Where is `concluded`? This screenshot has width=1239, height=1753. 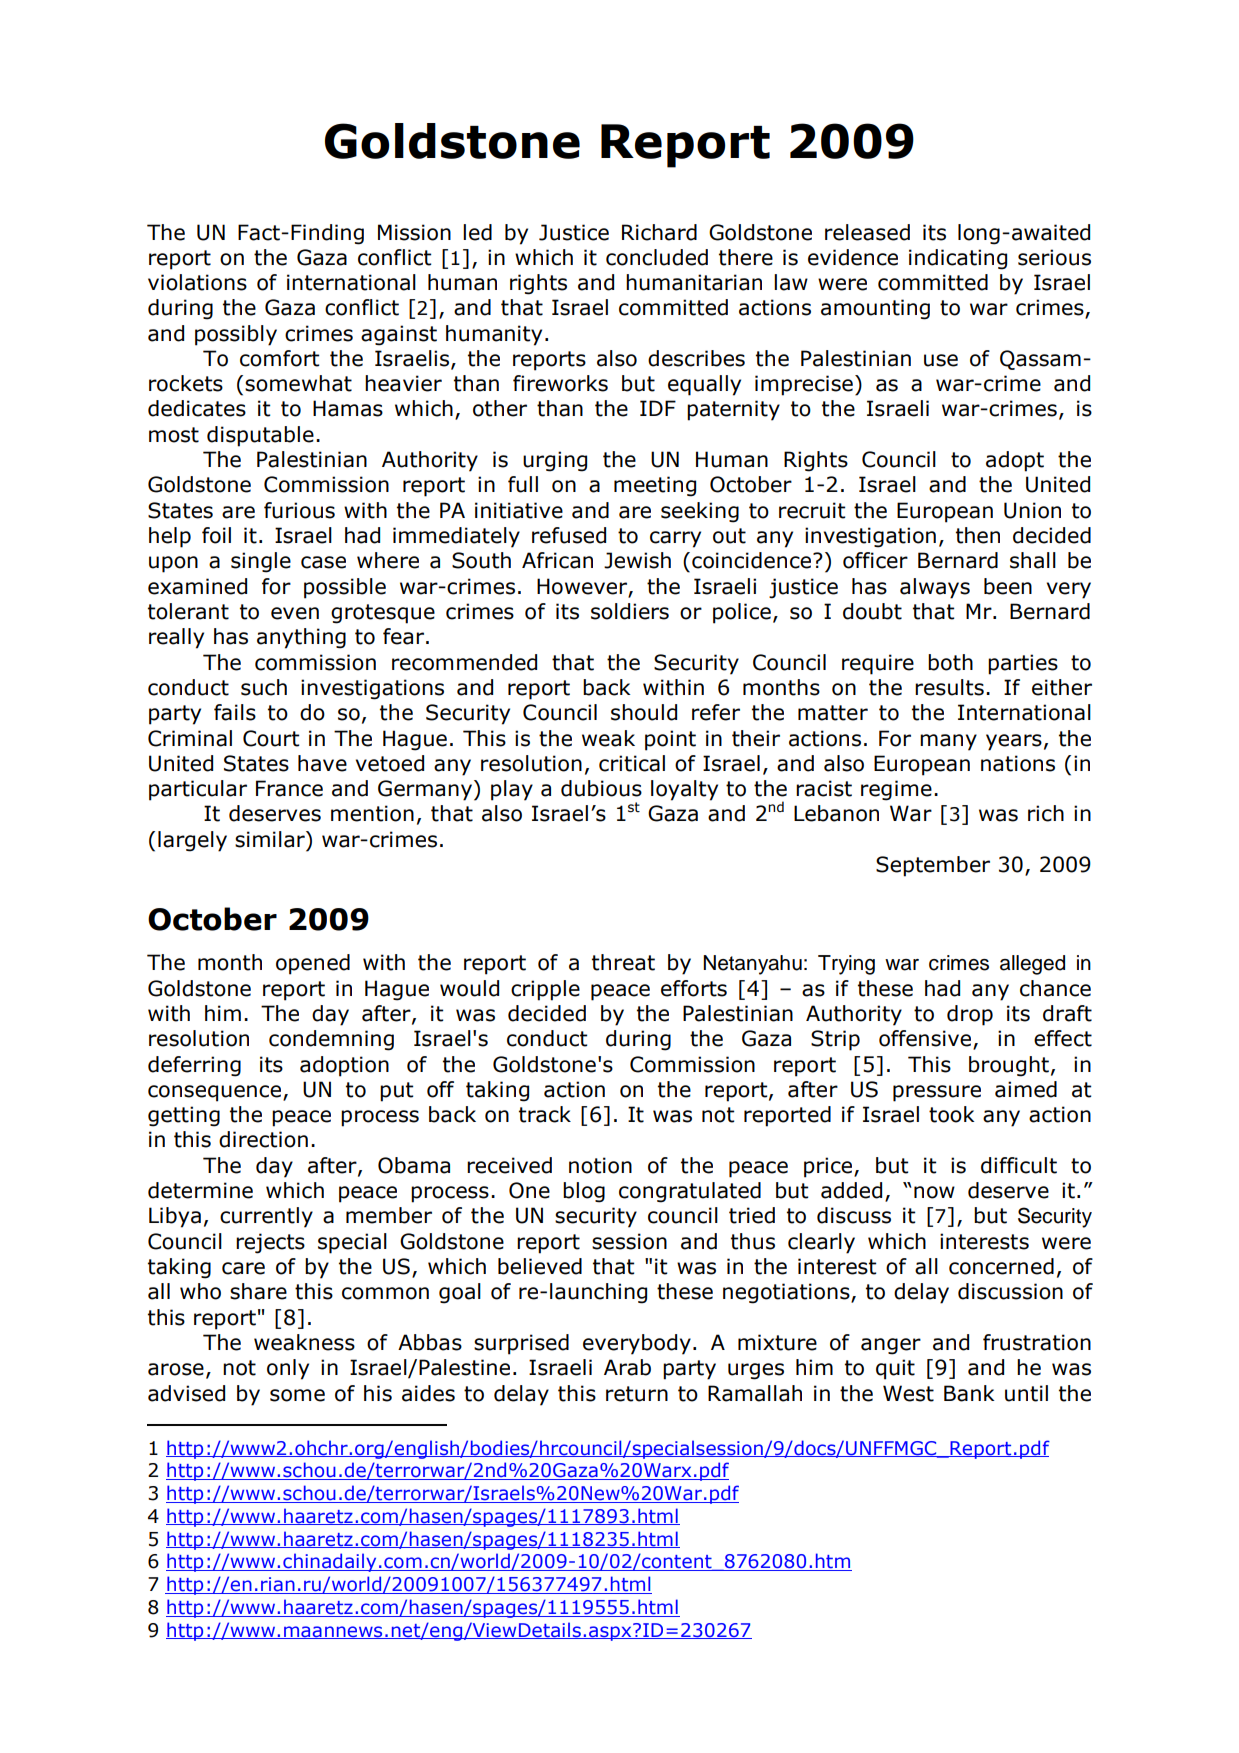
concluded is located at coordinates (657, 257).
